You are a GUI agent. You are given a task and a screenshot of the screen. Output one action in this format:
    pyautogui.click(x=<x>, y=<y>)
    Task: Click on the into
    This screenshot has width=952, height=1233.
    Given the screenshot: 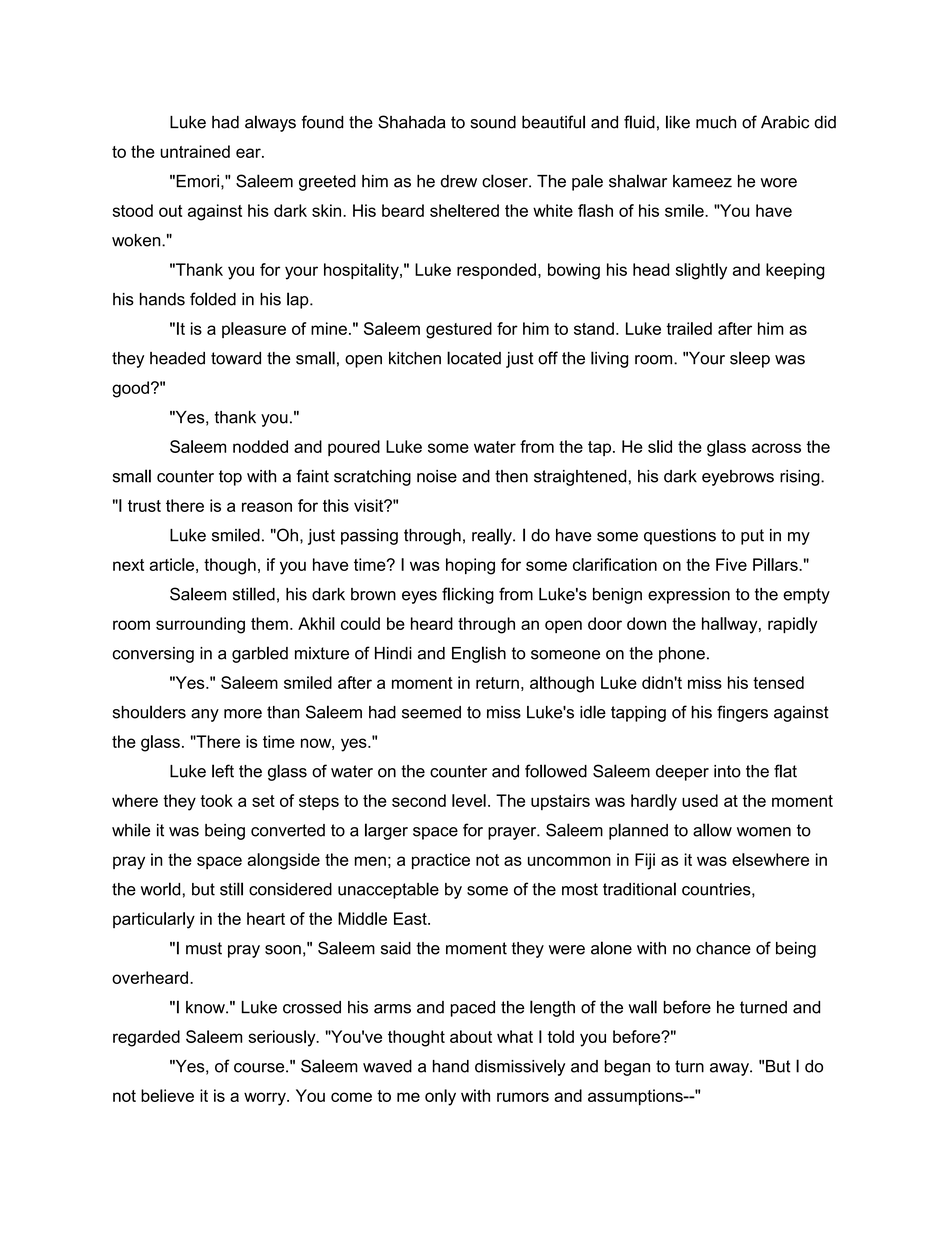 What is the action you would take?
    pyautogui.click(x=727, y=771)
